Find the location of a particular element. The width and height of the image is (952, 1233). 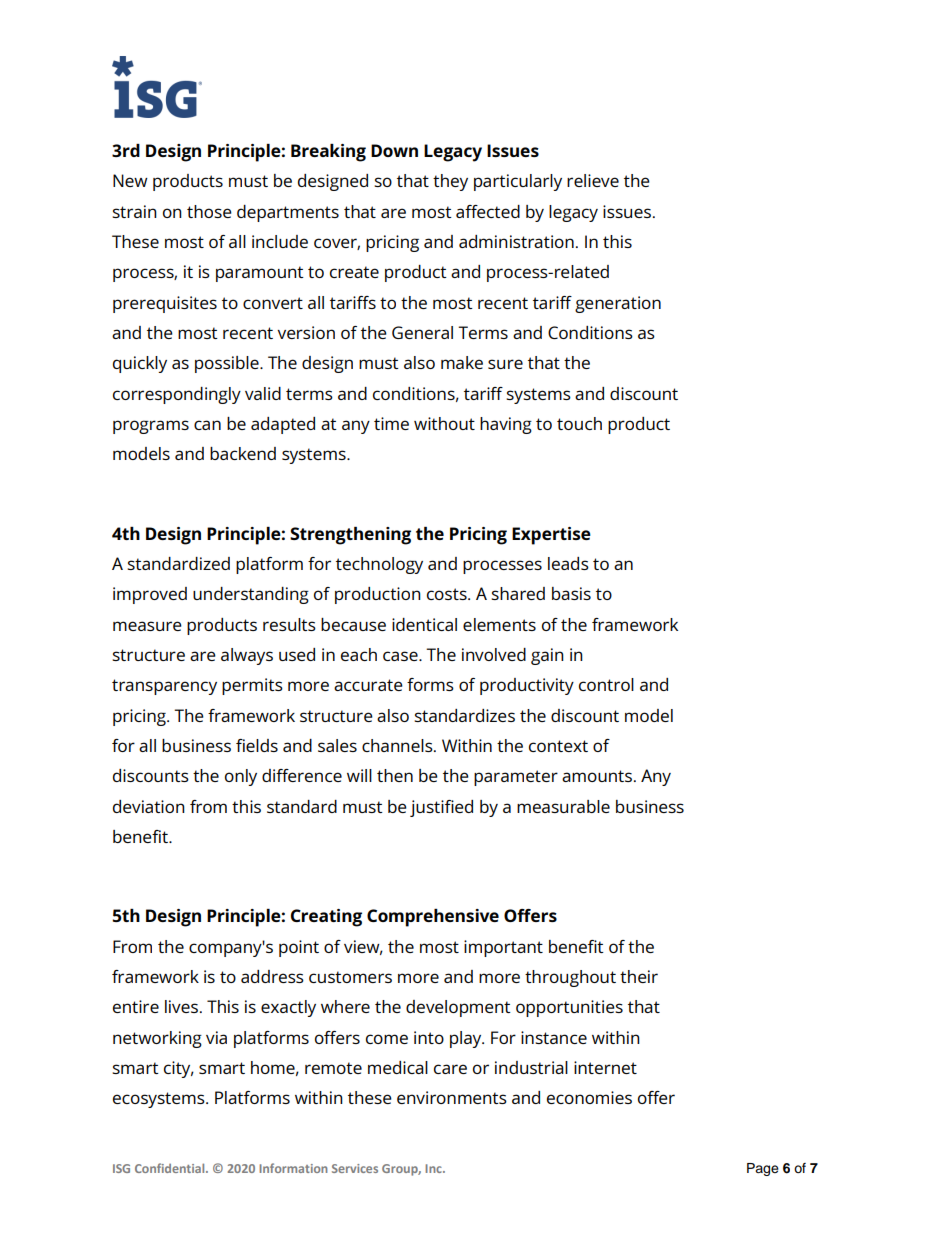

without is located at coordinates (444, 423).
